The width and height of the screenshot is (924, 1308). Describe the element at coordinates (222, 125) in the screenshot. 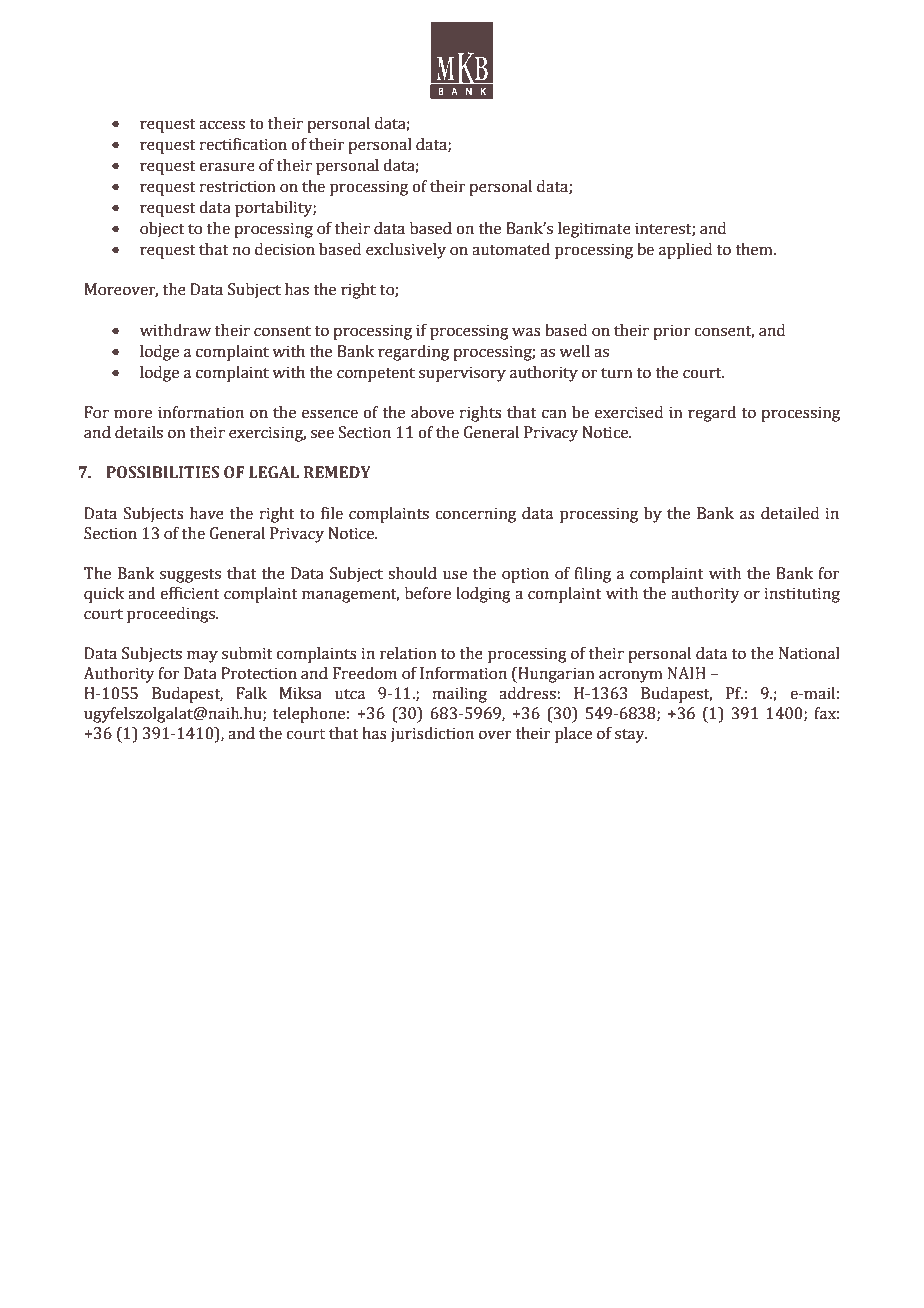

I see `access` at that location.
